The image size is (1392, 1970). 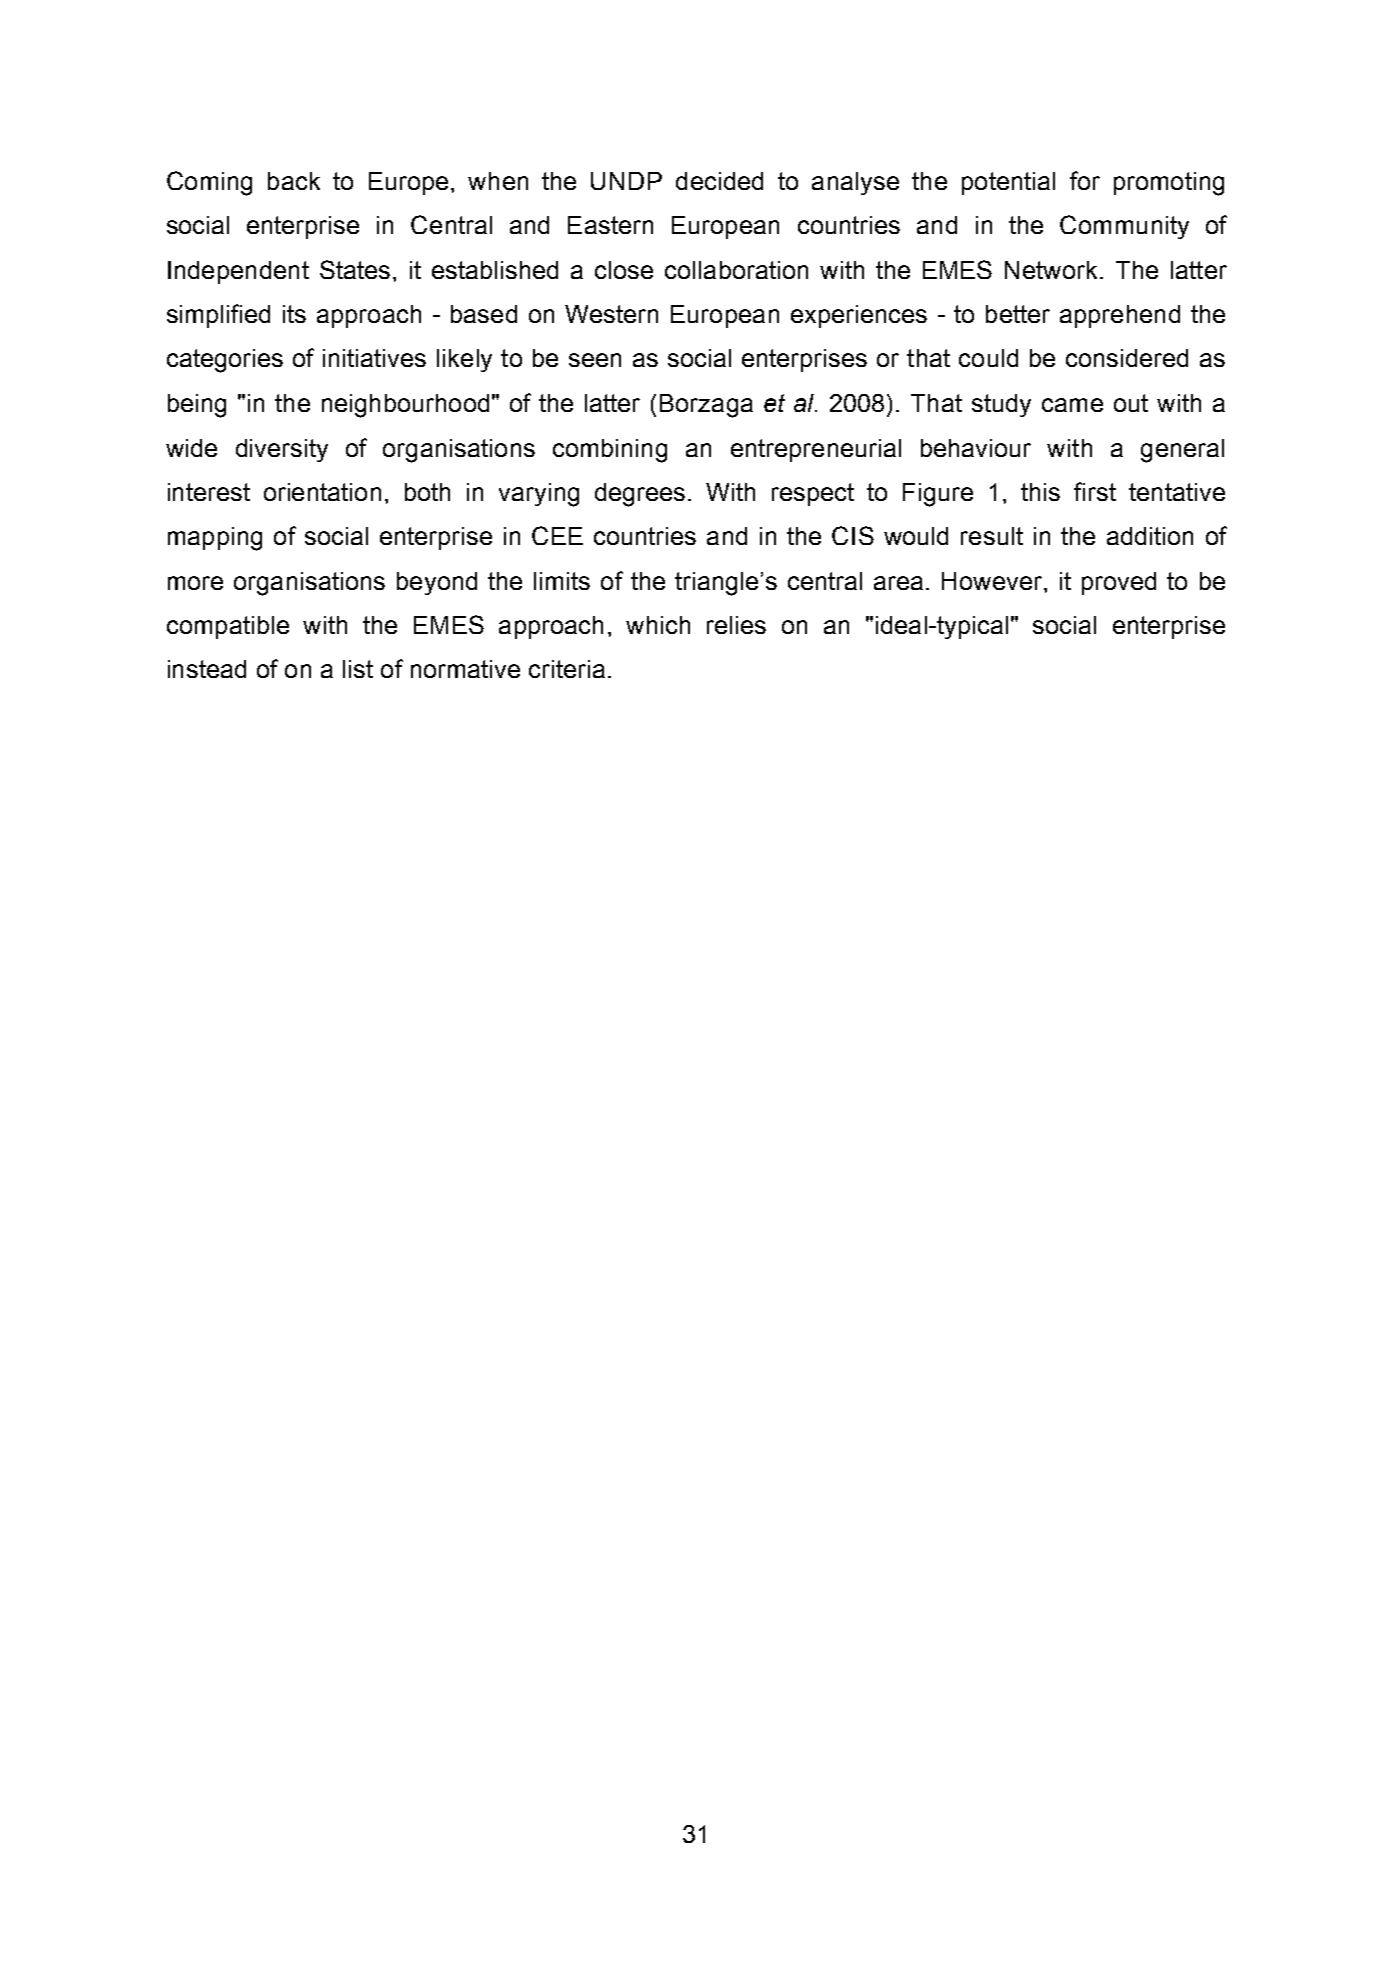 I want to click on Network, so click(x=1053, y=270).
